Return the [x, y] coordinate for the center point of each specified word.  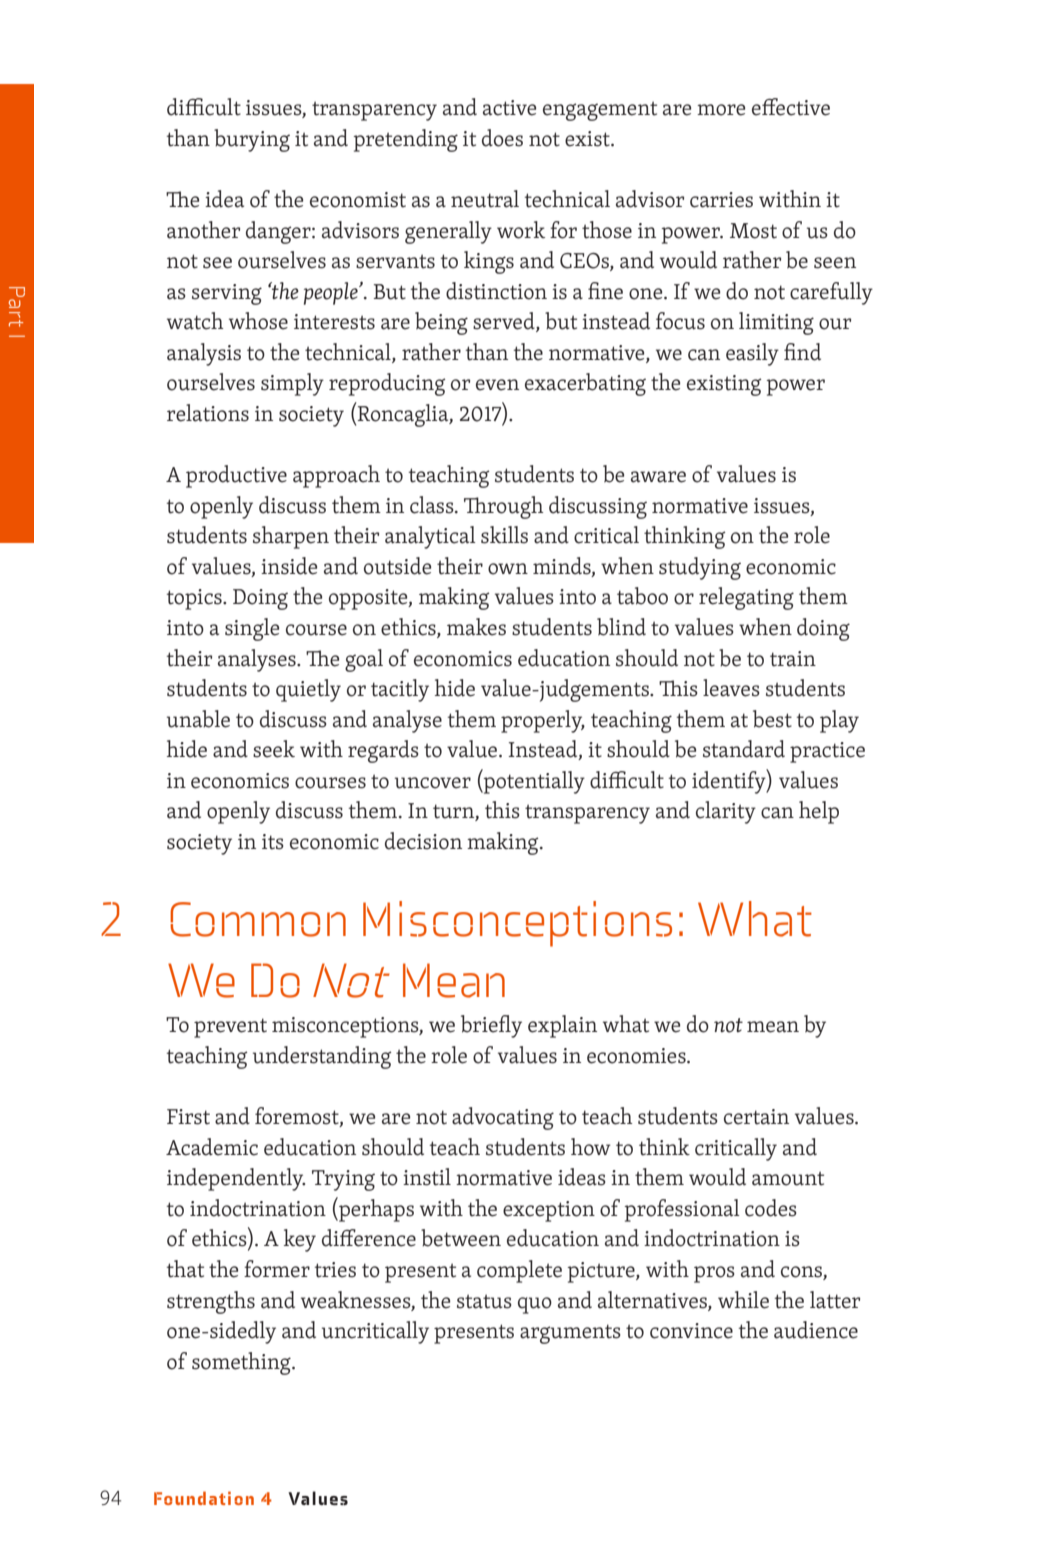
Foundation [204, 1498]
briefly [491, 1026]
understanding [322, 1057]
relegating [746, 598]
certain [756, 1117]
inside [289, 566]
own [508, 569]
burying [252, 140]
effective [791, 107]
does [502, 138]
